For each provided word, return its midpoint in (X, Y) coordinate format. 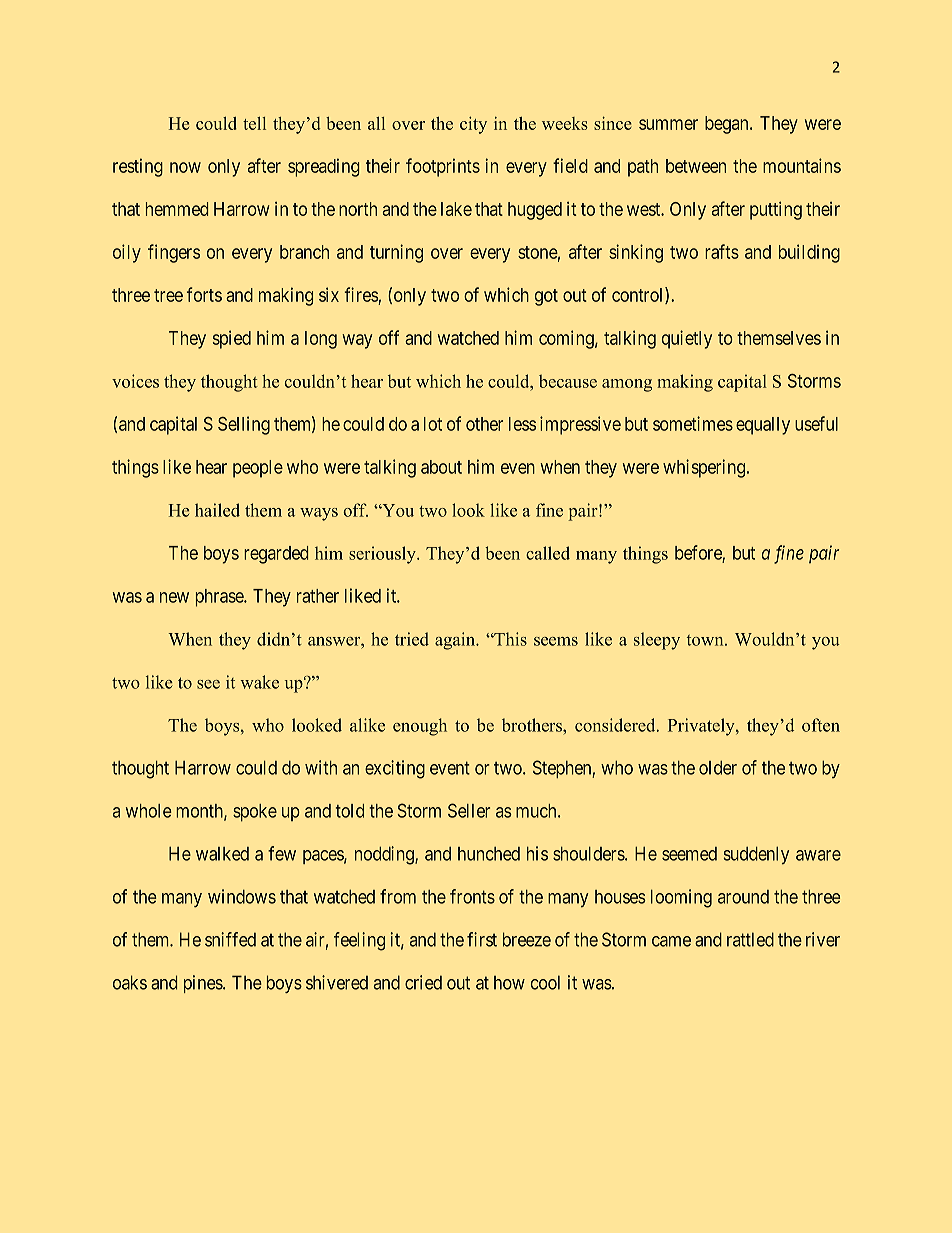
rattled (750, 939)
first (482, 939)
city (473, 125)
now (185, 167)
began (728, 125)
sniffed (230, 939)
